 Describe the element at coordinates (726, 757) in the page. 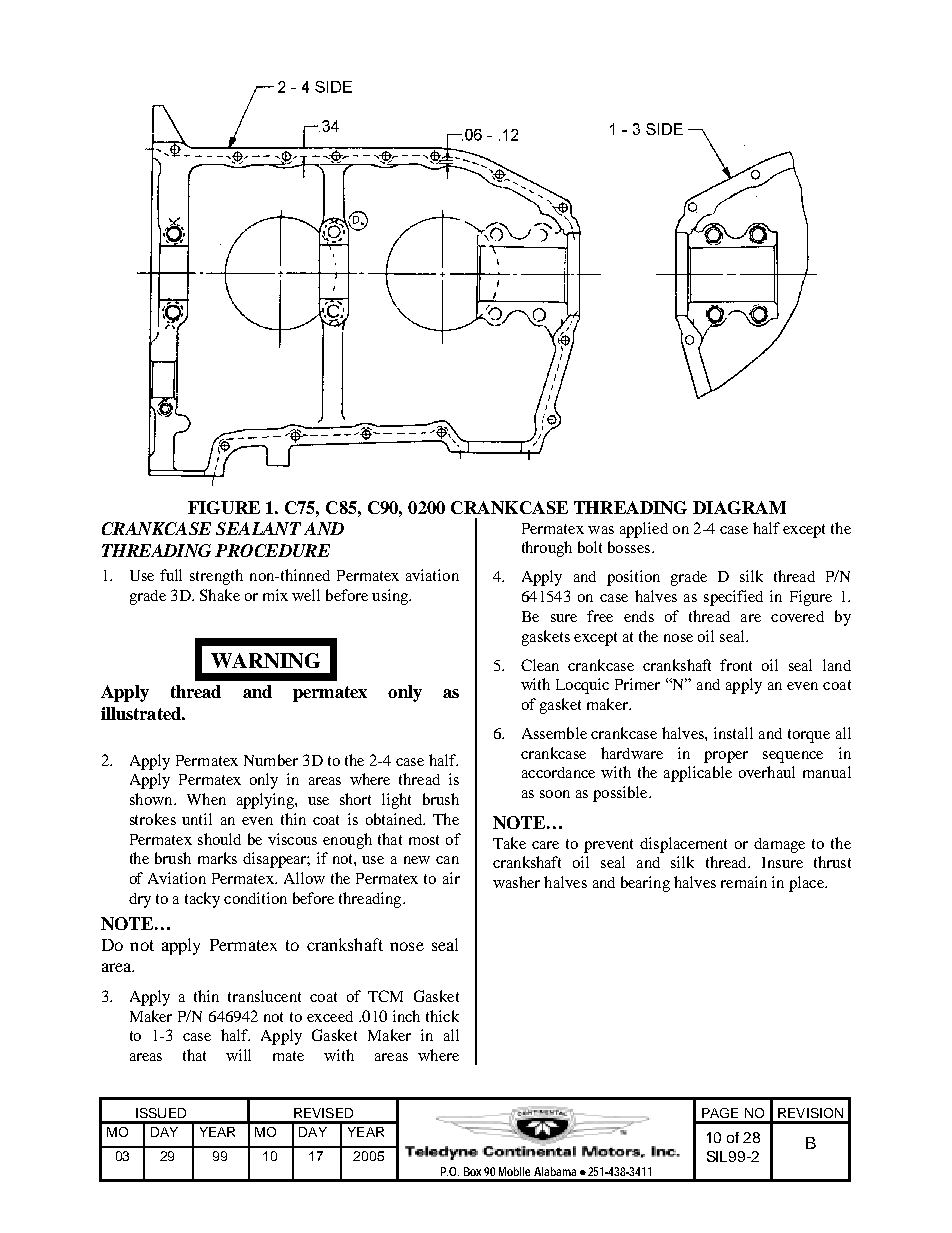

I see `proper` at that location.
